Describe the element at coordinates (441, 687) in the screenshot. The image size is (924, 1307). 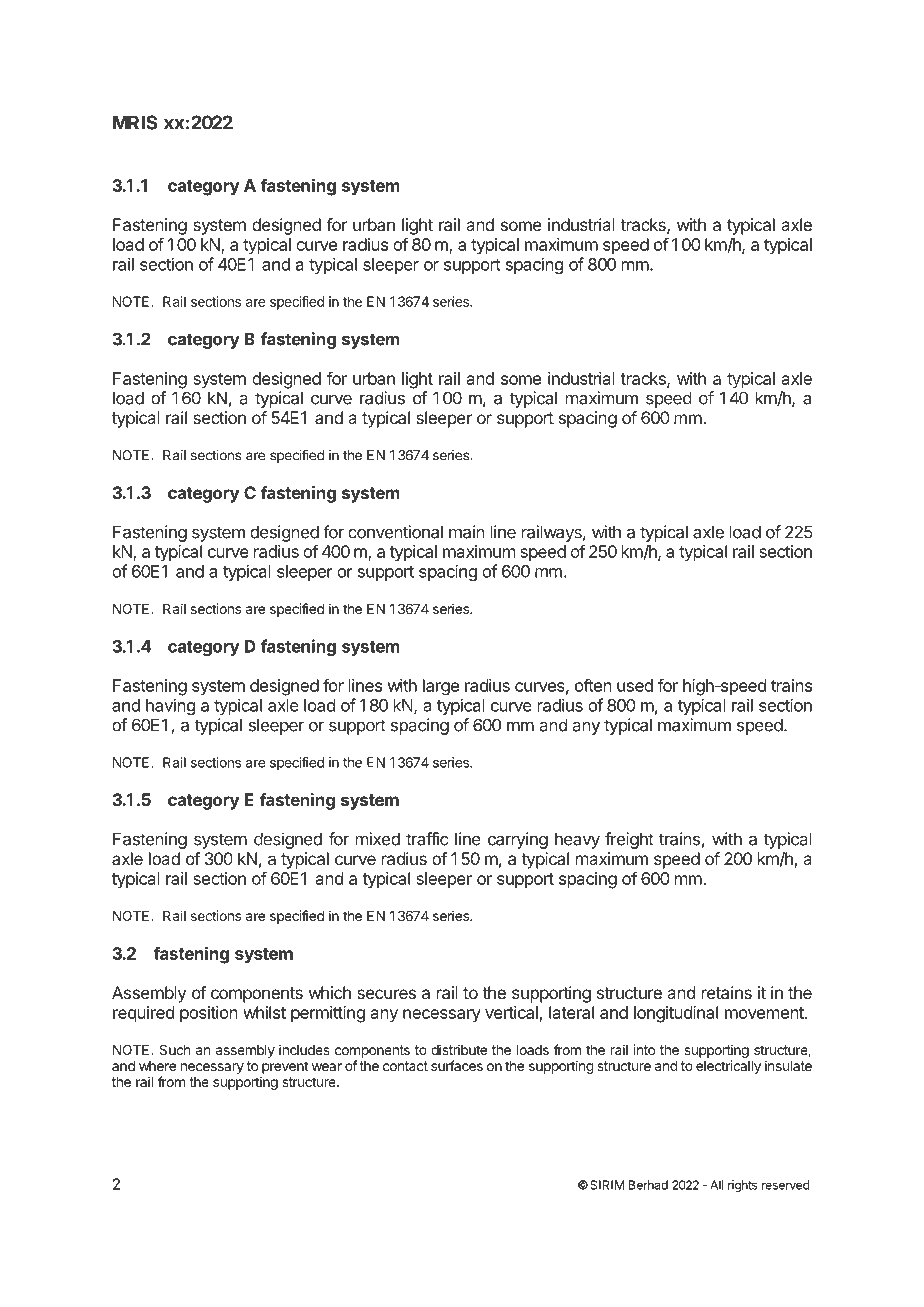
I see `large` at that location.
